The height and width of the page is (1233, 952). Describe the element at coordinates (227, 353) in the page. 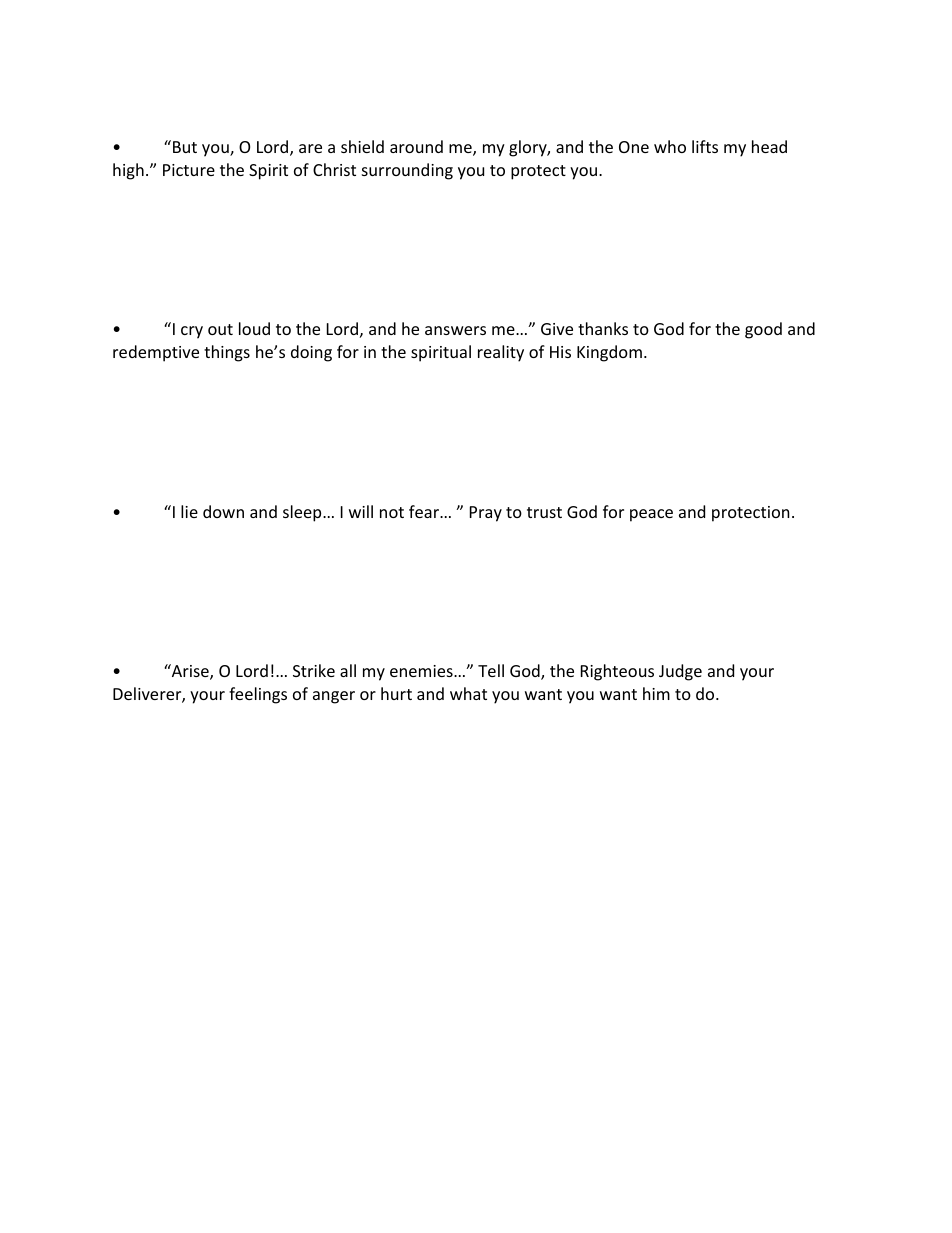

I see `things` at that location.
